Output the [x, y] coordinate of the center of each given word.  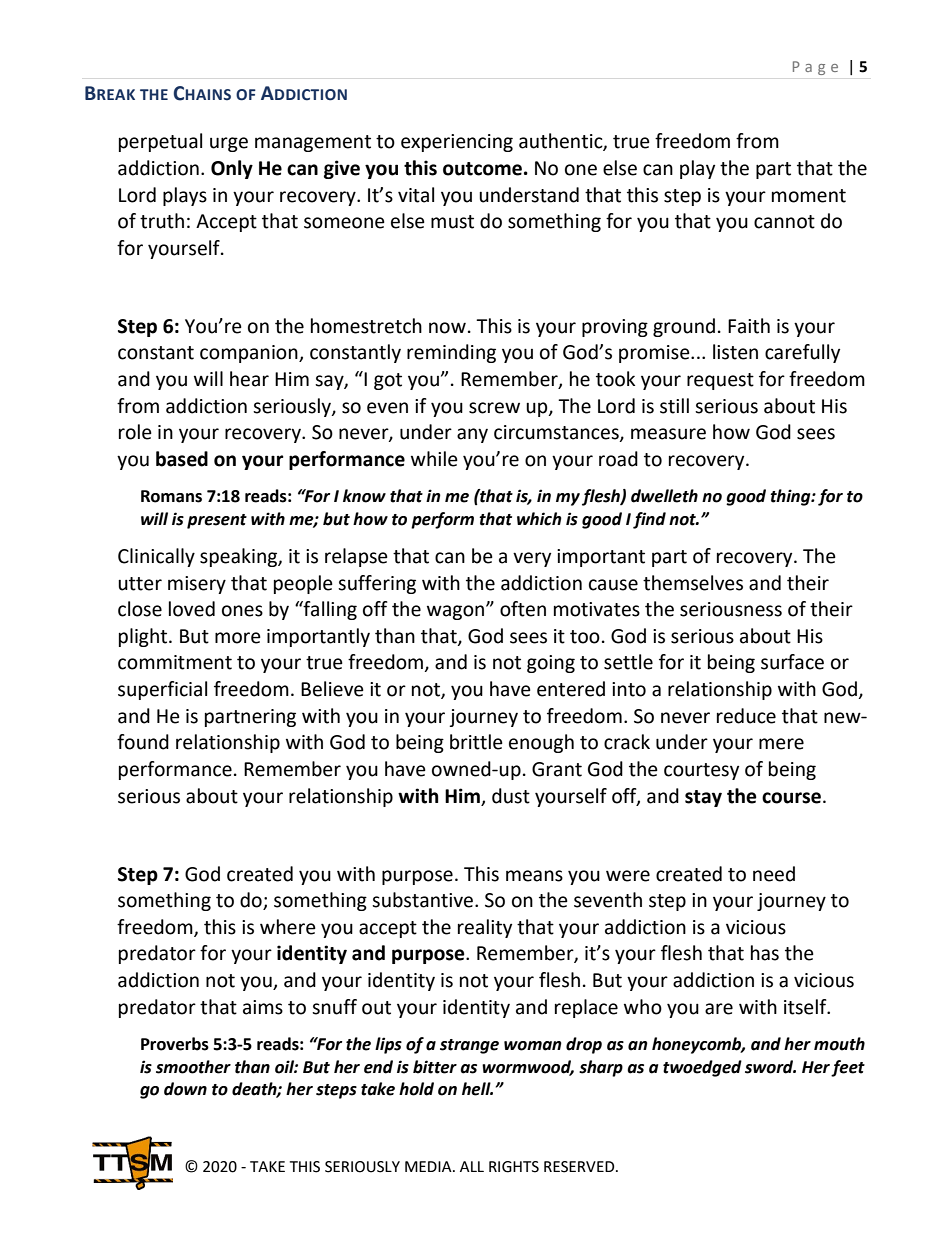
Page [815, 68]
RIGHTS [514, 1167]
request [720, 381]
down [185, 1089]
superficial [162, 690]
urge [229, 144]
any [472, 435]
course [793, 798]
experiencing [457, 143]
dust [511, 796]
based [182, 459]
